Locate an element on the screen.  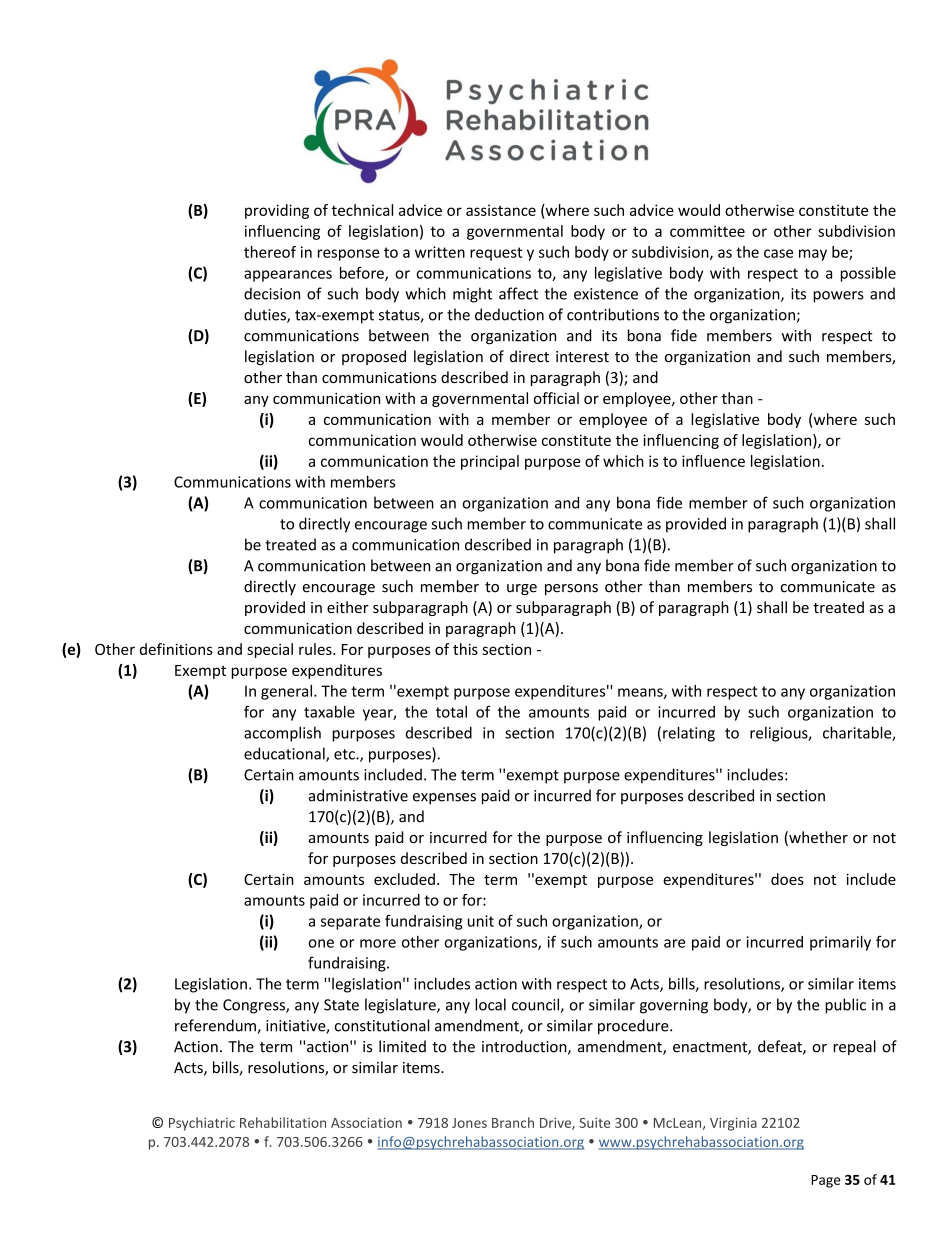
primarily is located at coordinates (840, 943).
